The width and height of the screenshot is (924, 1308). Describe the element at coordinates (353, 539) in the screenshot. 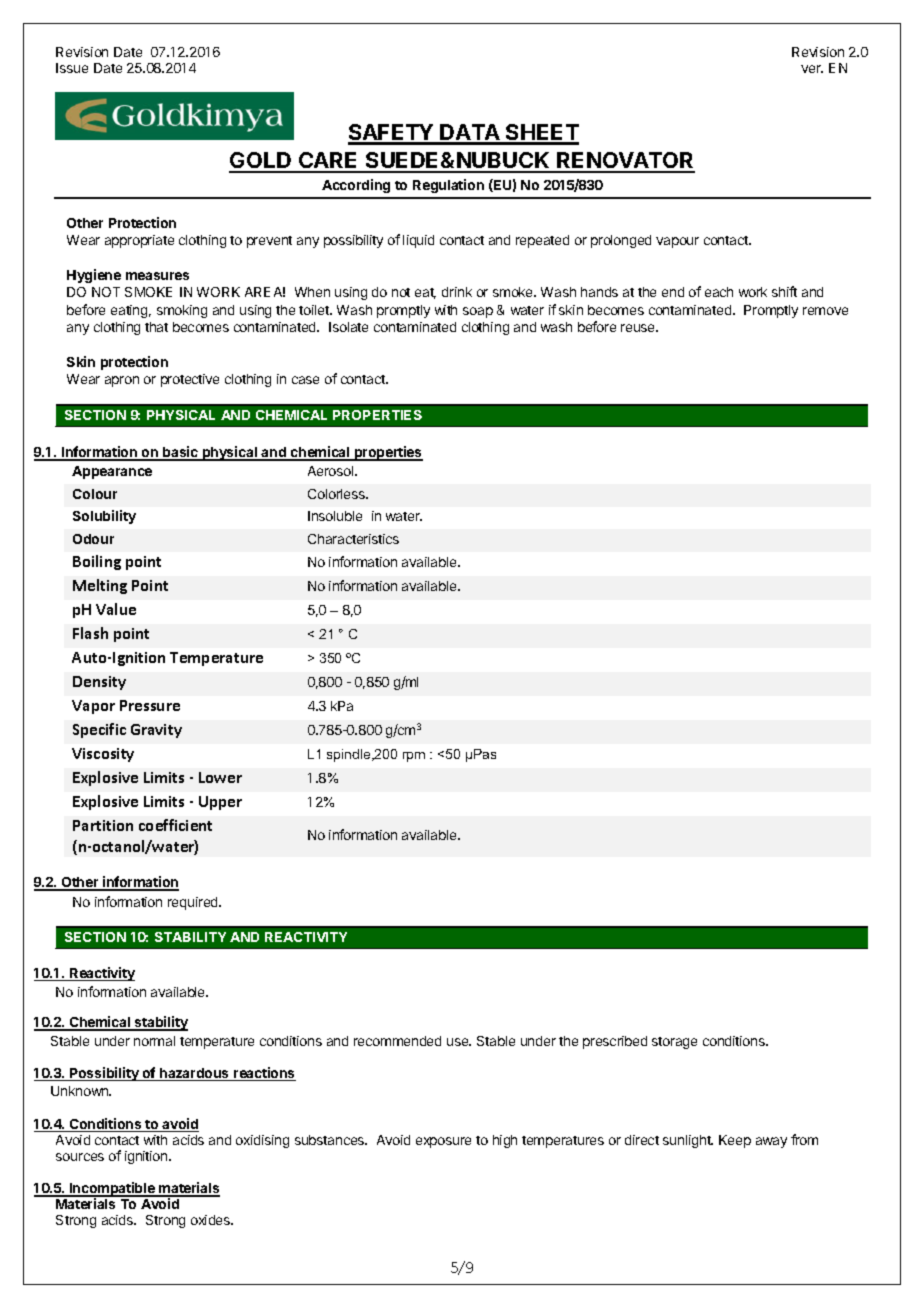

I see `Characteristics` at that location.
